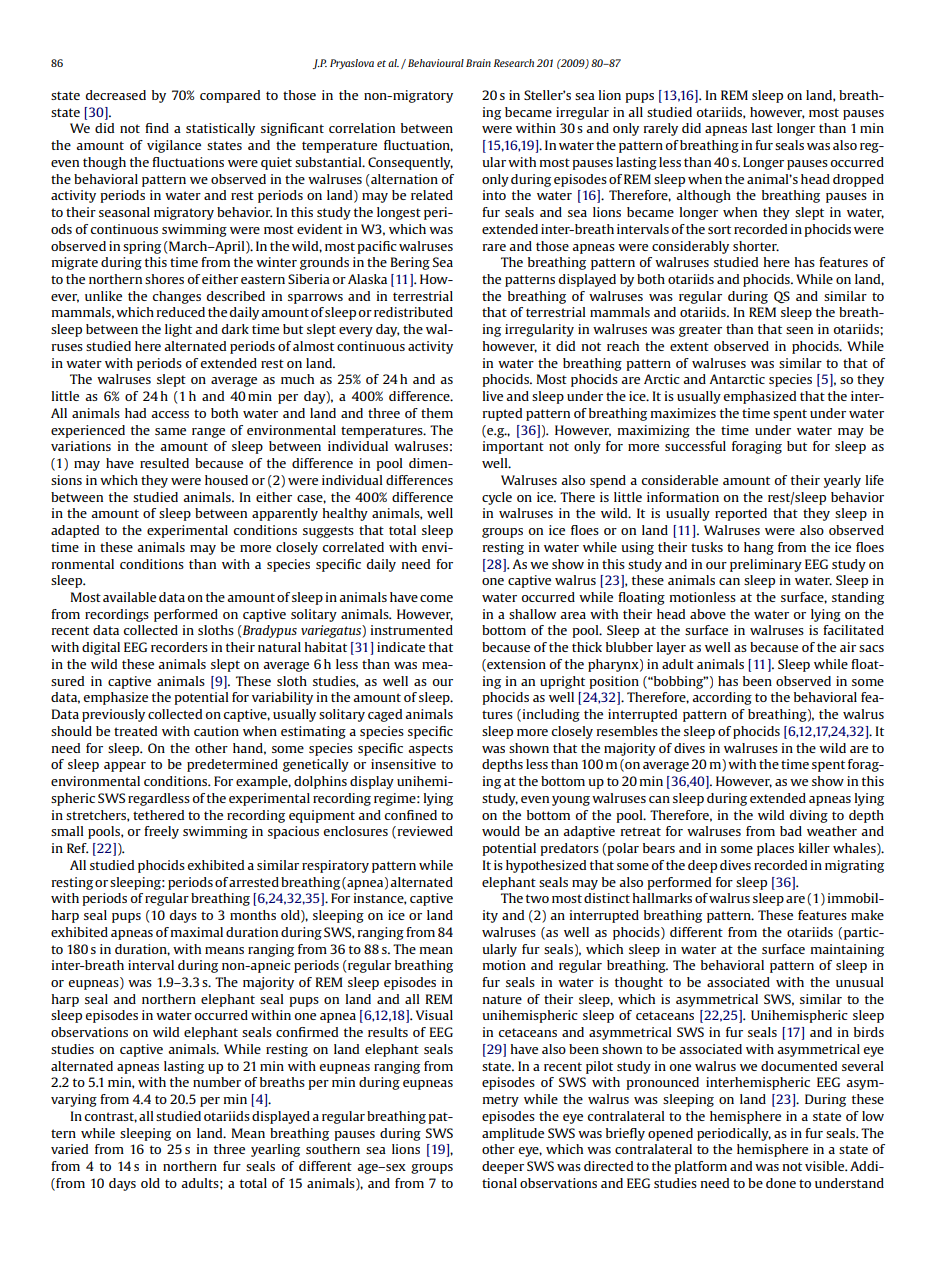 The width and height of the image is (952, 1270). Describe the element at coordinates (197, 932) in the image. I see `maximal` at that location.
